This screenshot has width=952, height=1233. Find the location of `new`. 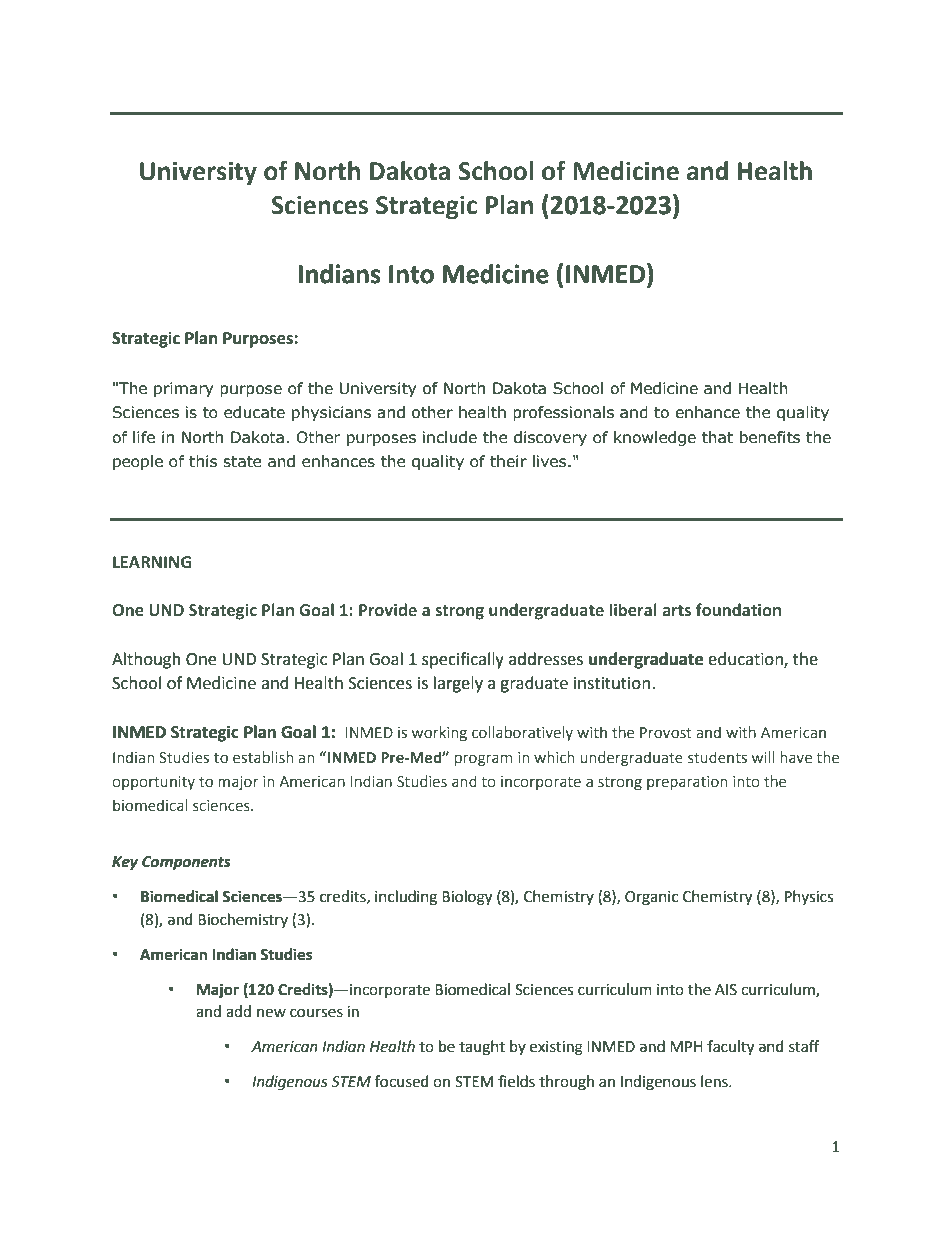

new is located at coordinates (271, 1013).
